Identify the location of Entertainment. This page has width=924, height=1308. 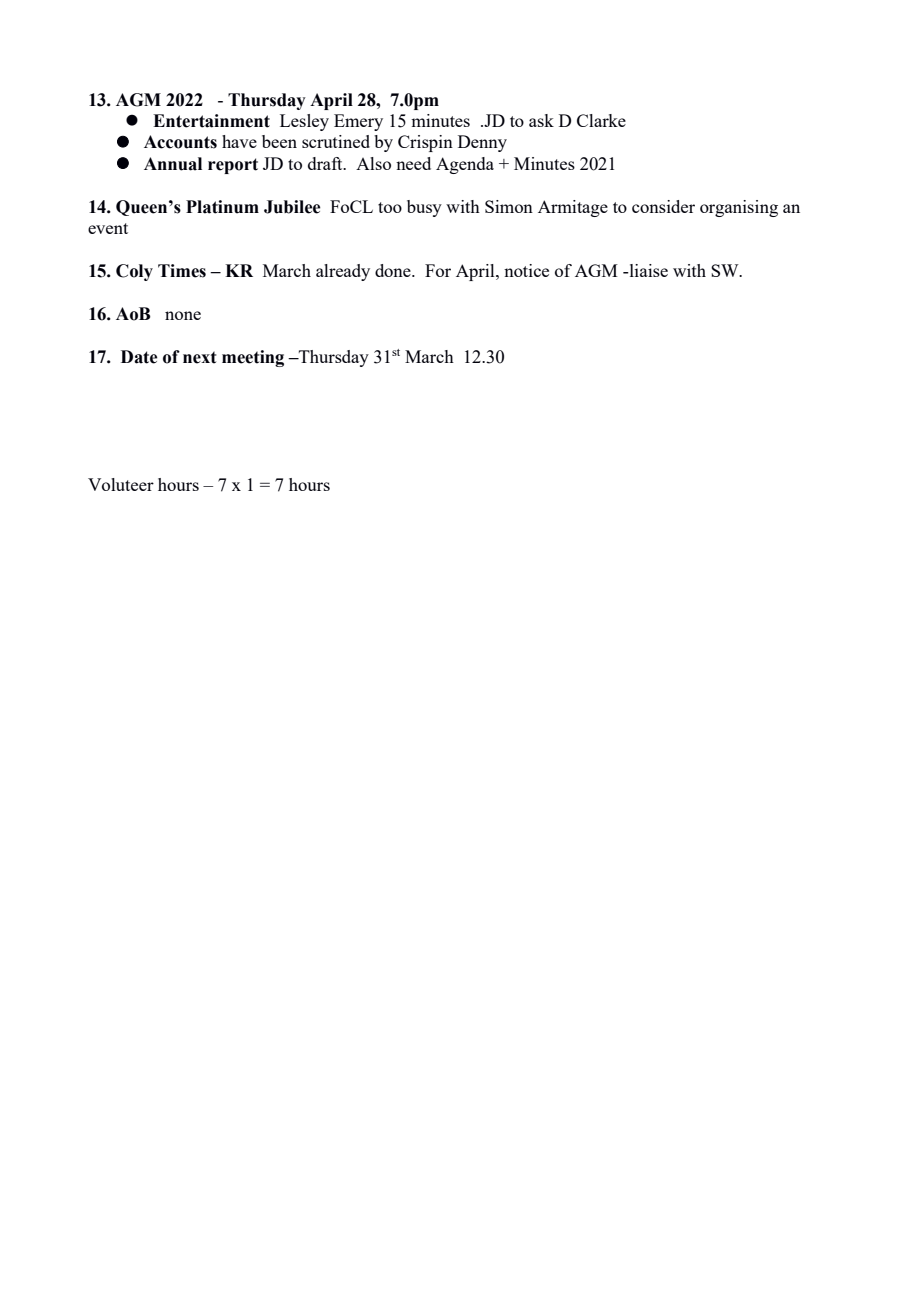
(211, 121).
